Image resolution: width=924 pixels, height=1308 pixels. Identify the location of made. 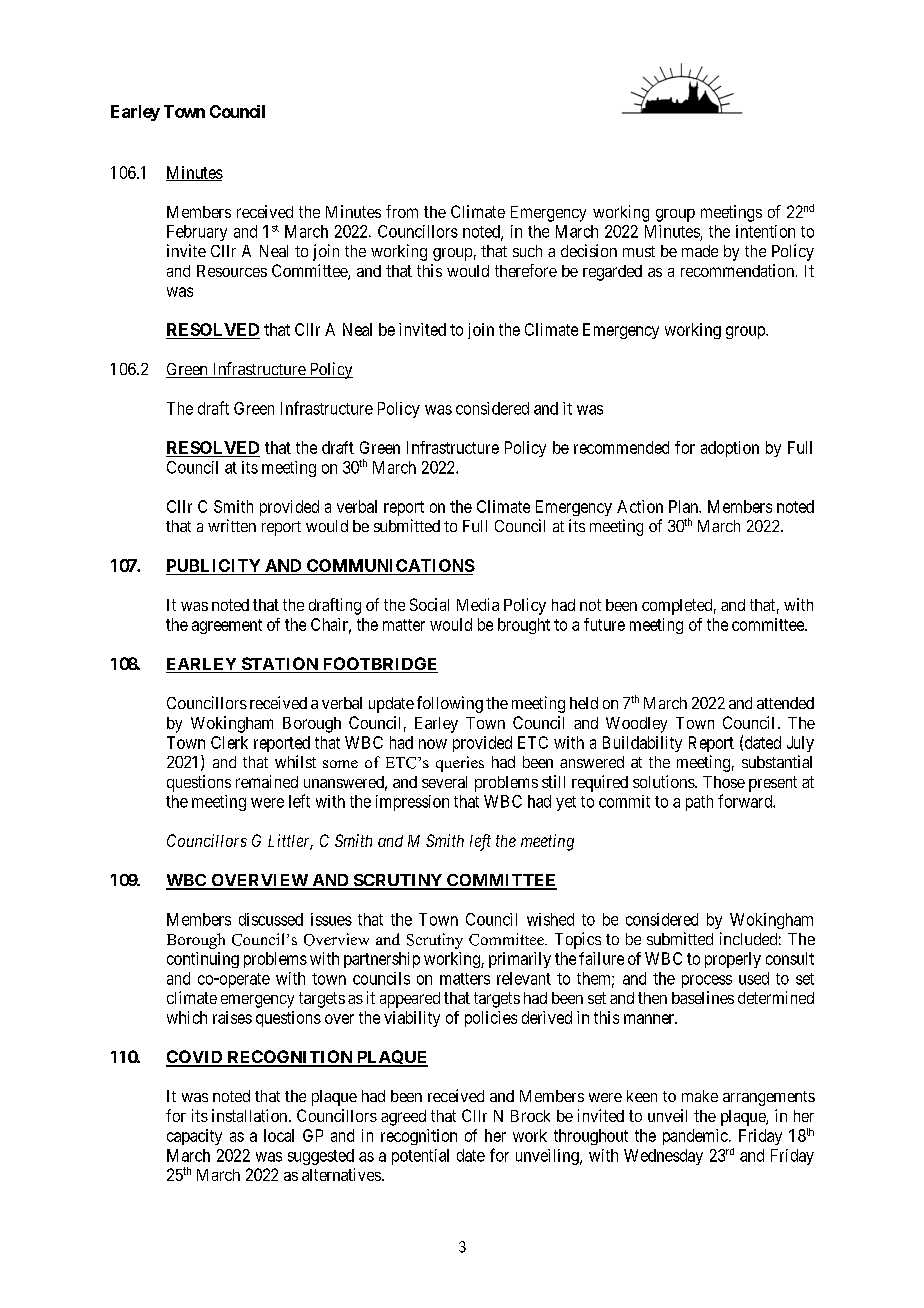
(700, 251).
